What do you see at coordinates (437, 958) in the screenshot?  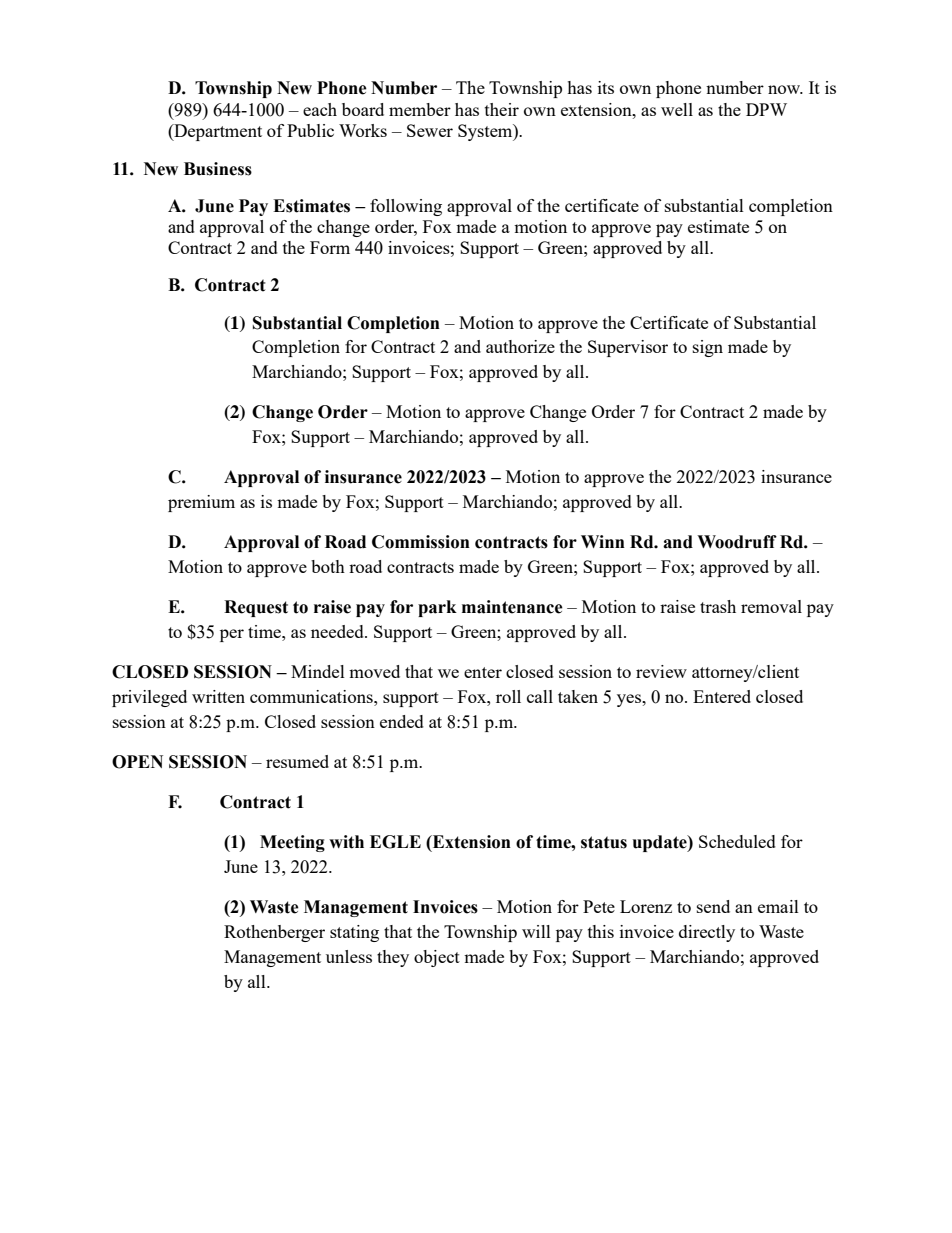 I see `object` at bounding box center [437, 958].
